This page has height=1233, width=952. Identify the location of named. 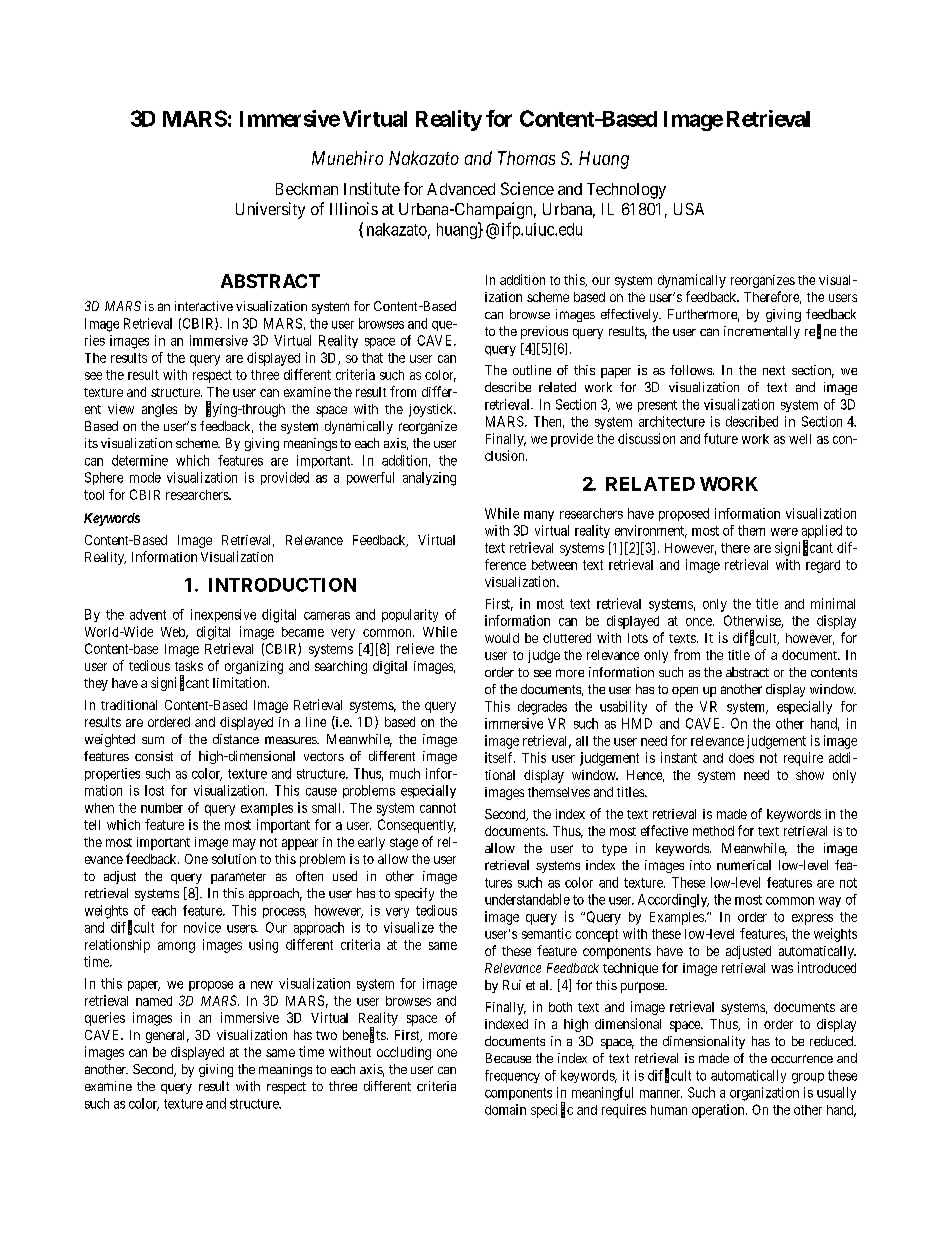
(154, 1001).
